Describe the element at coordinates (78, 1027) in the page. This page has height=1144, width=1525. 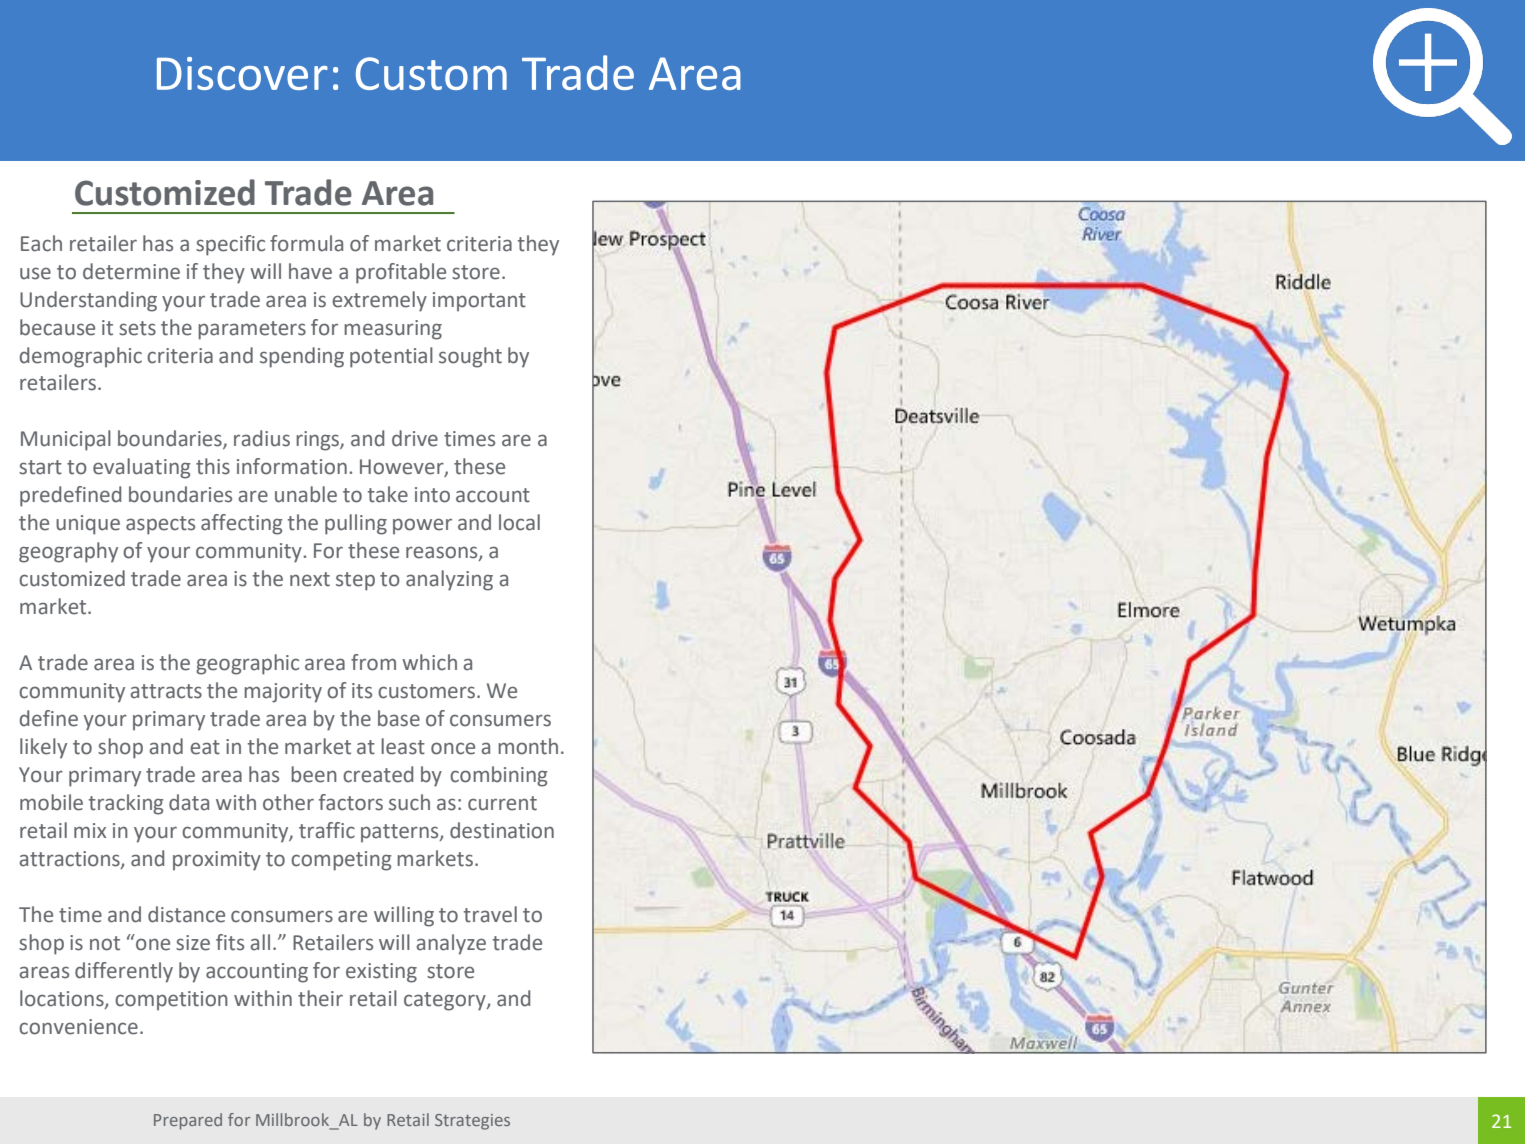
I see `convenience` at that location.
